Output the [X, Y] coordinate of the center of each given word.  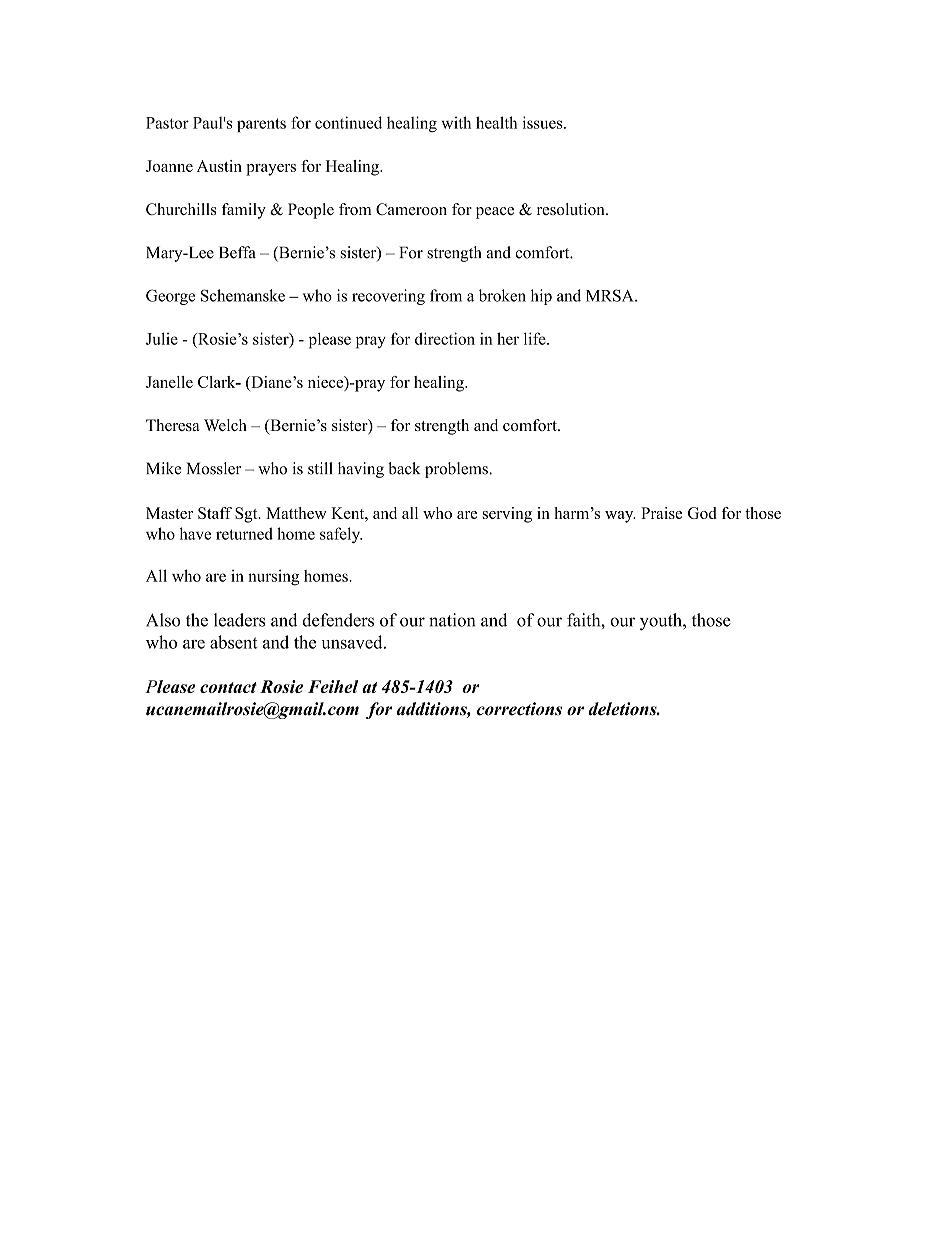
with [456, 122]
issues [544, 122]
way [620, 517]
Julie [162, 338]
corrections [519, 709]
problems [457, 470]
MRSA [611, 295]
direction [445, 338]
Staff [215, 513]
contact [228, 687]
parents [261, 125]
